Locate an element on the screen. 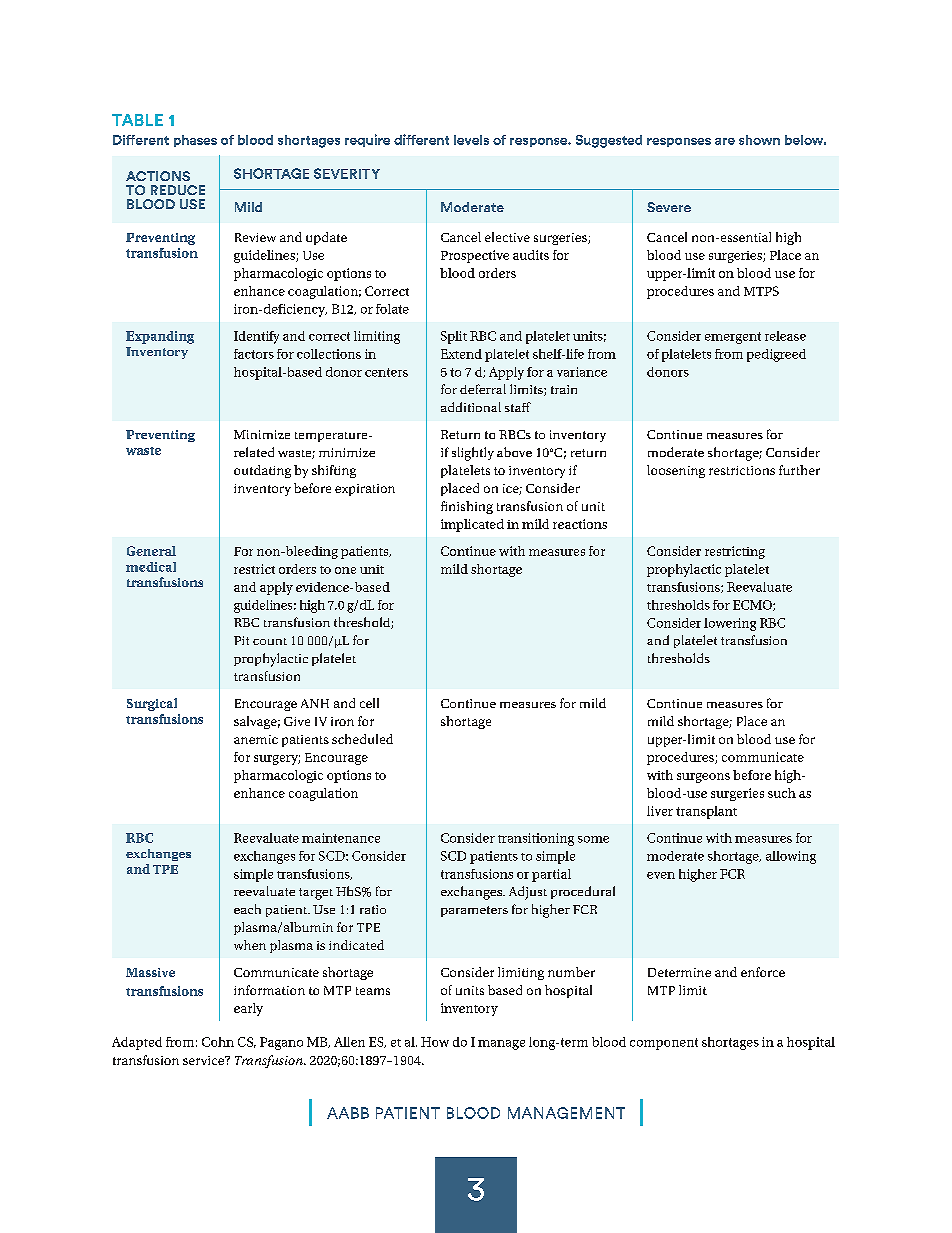 The height and width of the screenshot is (1233, 952). phases is located at coordinates (195, 141).
